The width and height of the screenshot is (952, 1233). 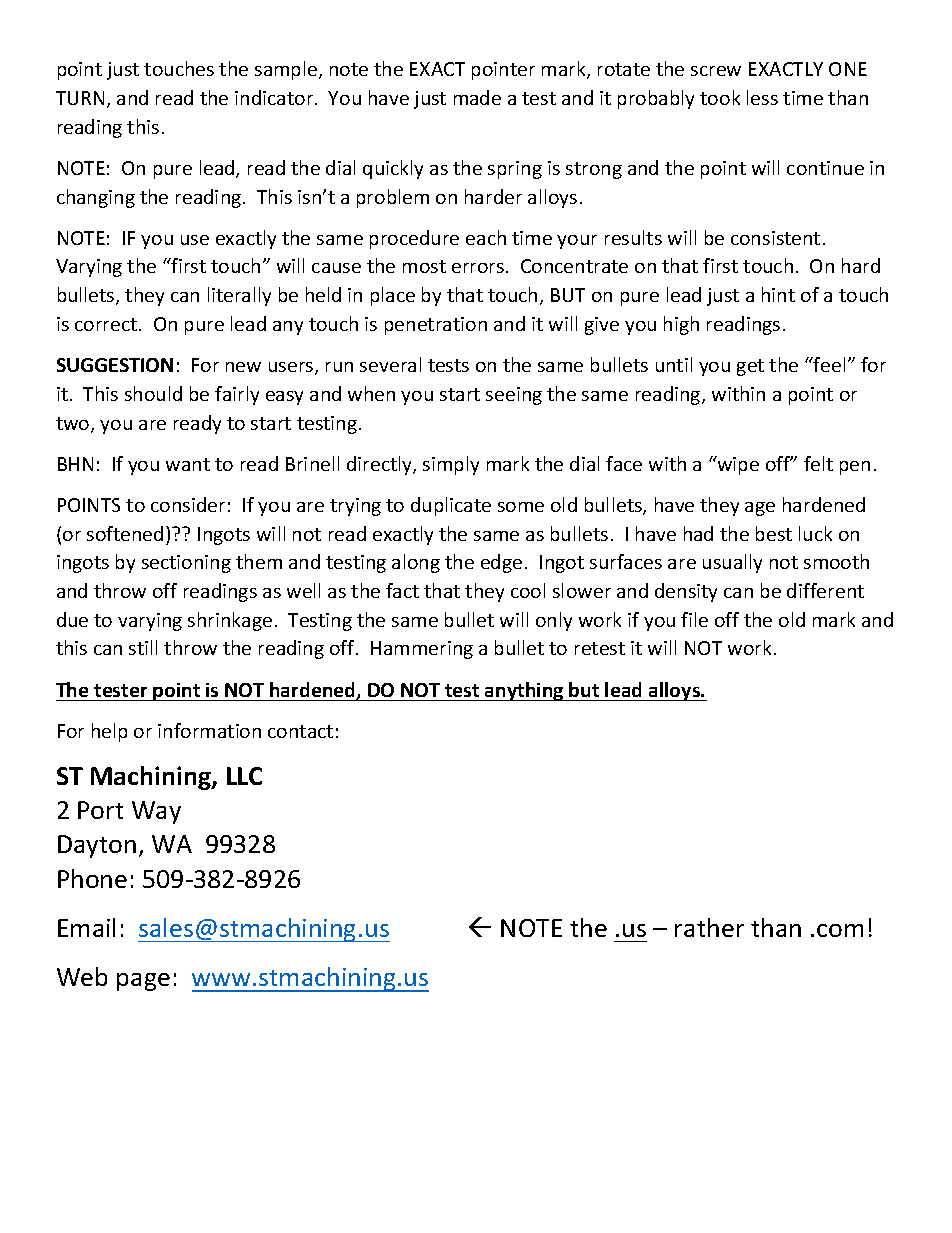 What do you see at coordinates (774, 533) in the screenshot?
I see `best` at bounding box center [774, 533].
